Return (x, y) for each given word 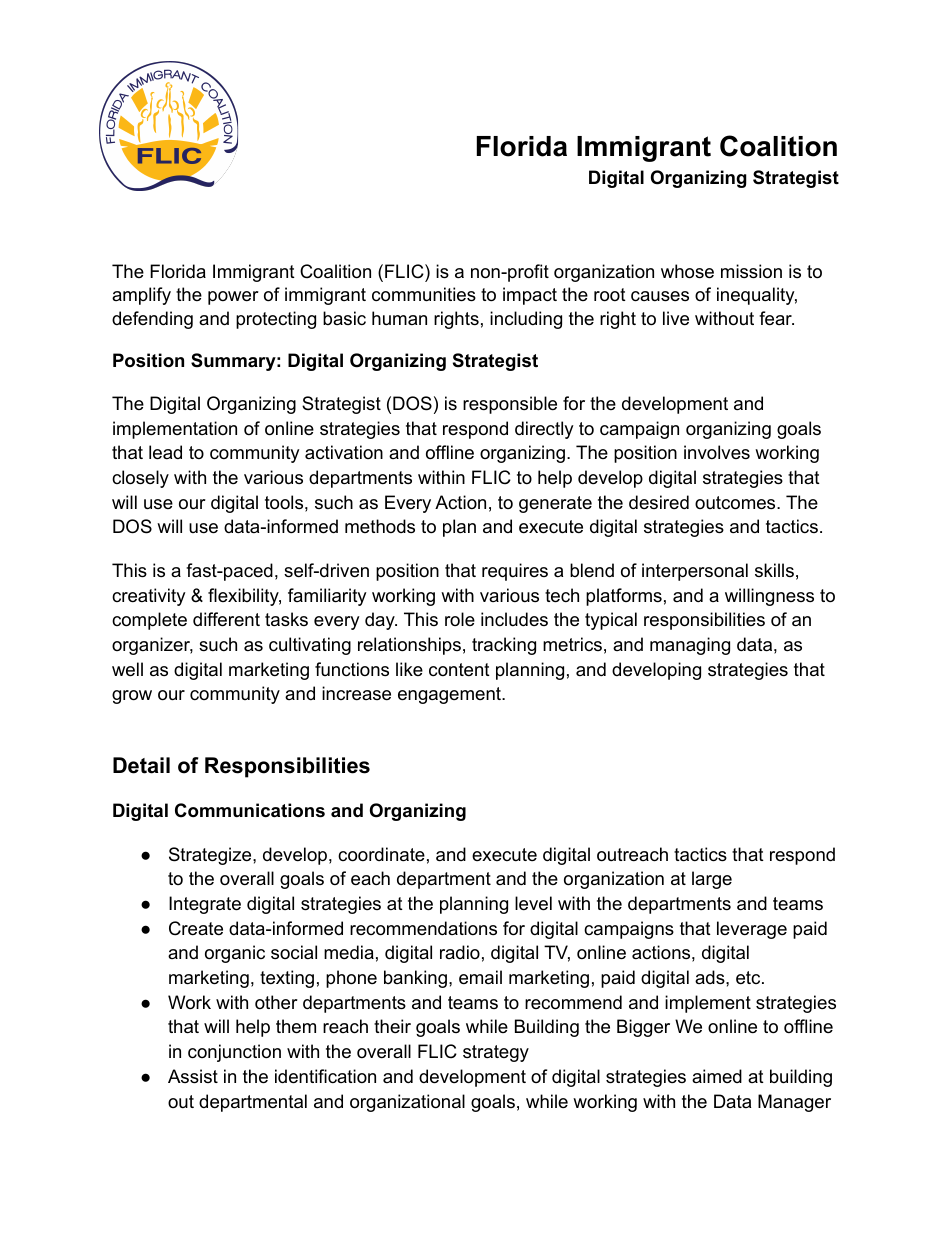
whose (687, 271)
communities (424, 294)
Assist (193, 1076)
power (233, 298)
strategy (496, 1053)
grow (132, 697)
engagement (450, 695)
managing (690, 646)
